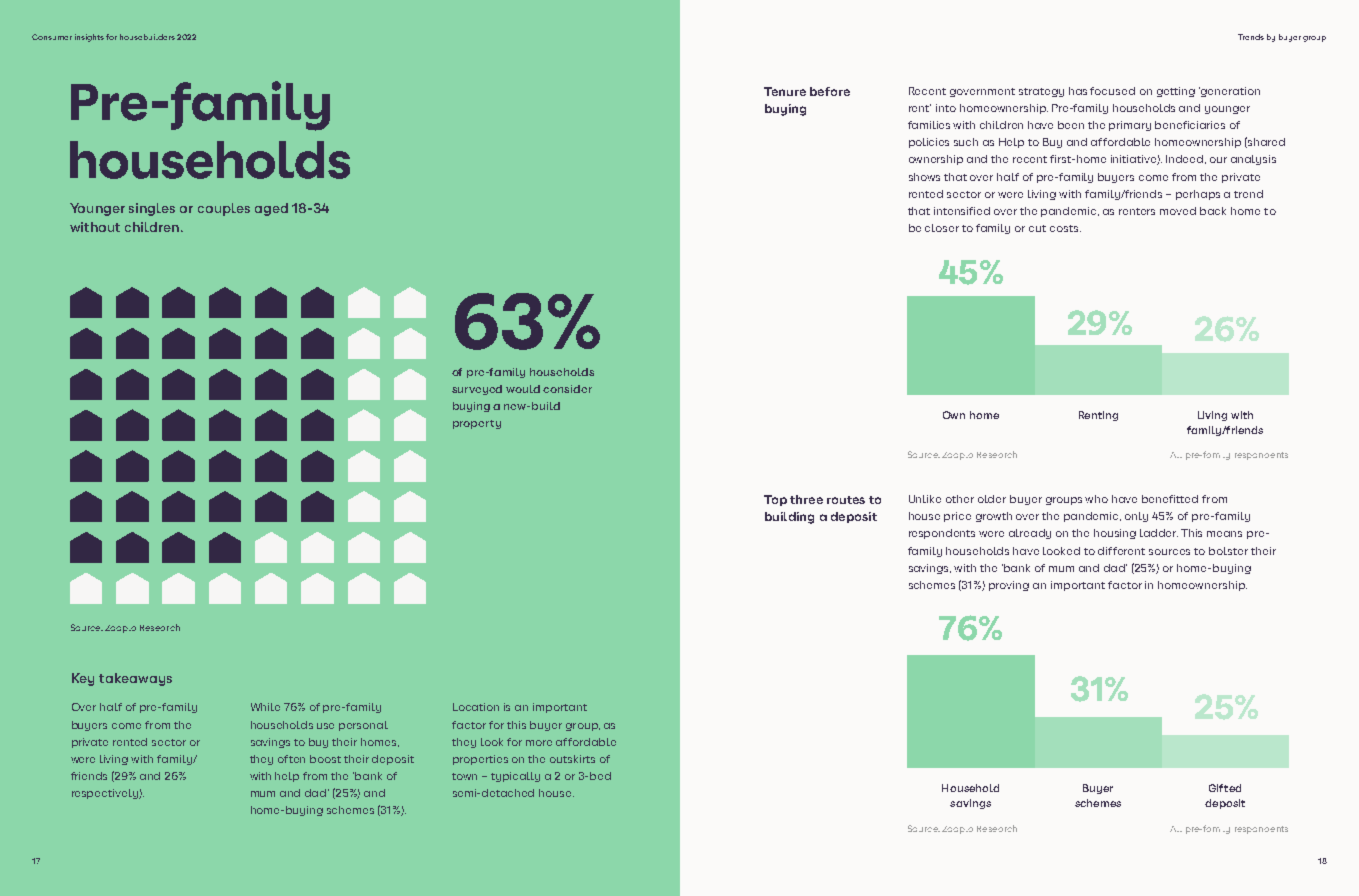  I want to click on Tenure, so click(785, 91).
